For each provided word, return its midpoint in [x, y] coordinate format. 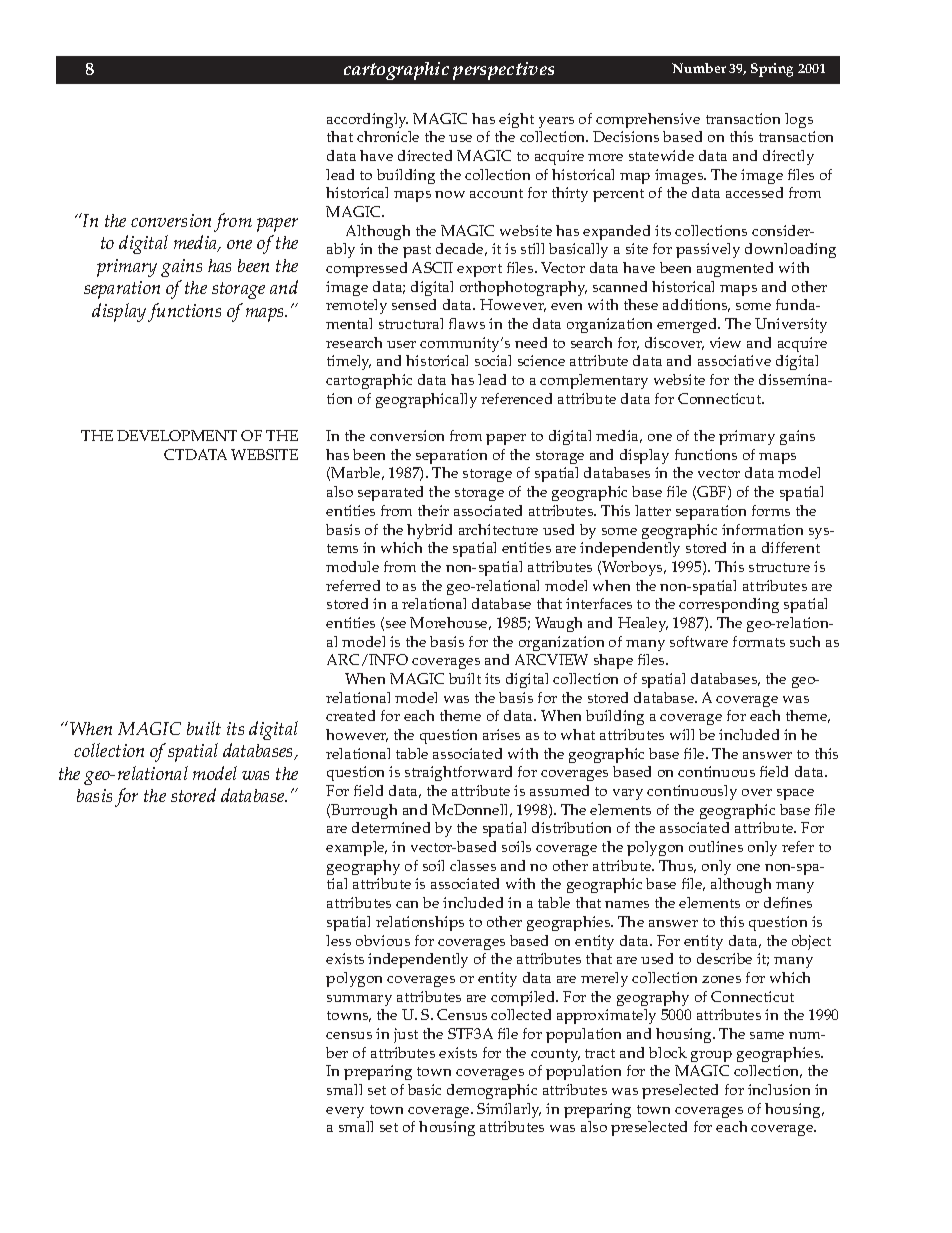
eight [516, 120]
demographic [492, 1091]
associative [734, 360]
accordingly [367, 120]
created [350, 715]
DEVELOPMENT [177, 435]
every [345, 1112]
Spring [772, 70]
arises [501, 734]
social [493, 360]
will [682, 734]
